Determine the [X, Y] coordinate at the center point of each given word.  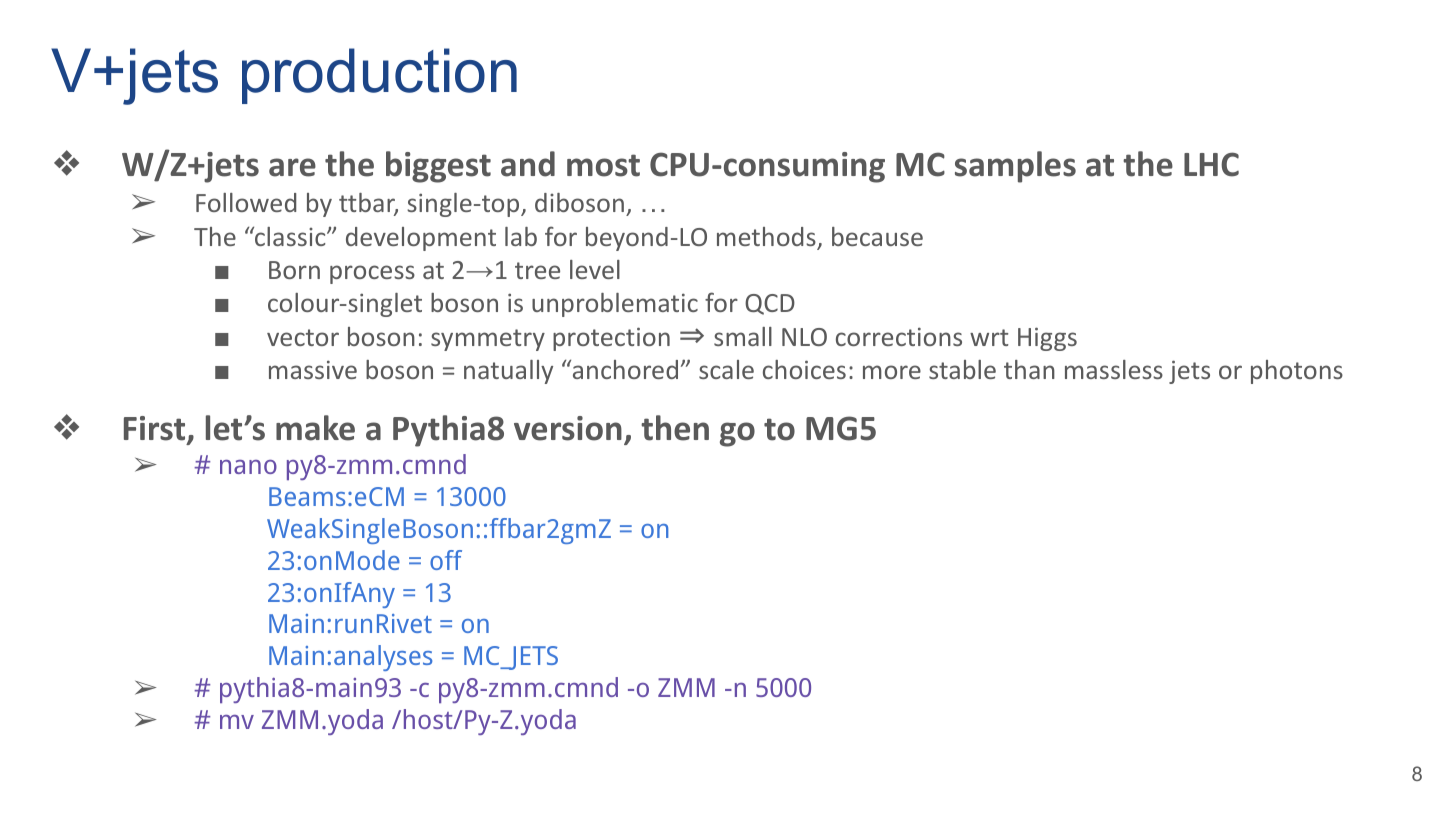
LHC [1211, 164]
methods [767, 238]
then [675, 428]
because [877, 236]
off [446, 560]
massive [313, 369]
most [603, 165]
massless [1114, 369]
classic [290, 236]
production [379, 76]
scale [726, 369]
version [568, 428]
